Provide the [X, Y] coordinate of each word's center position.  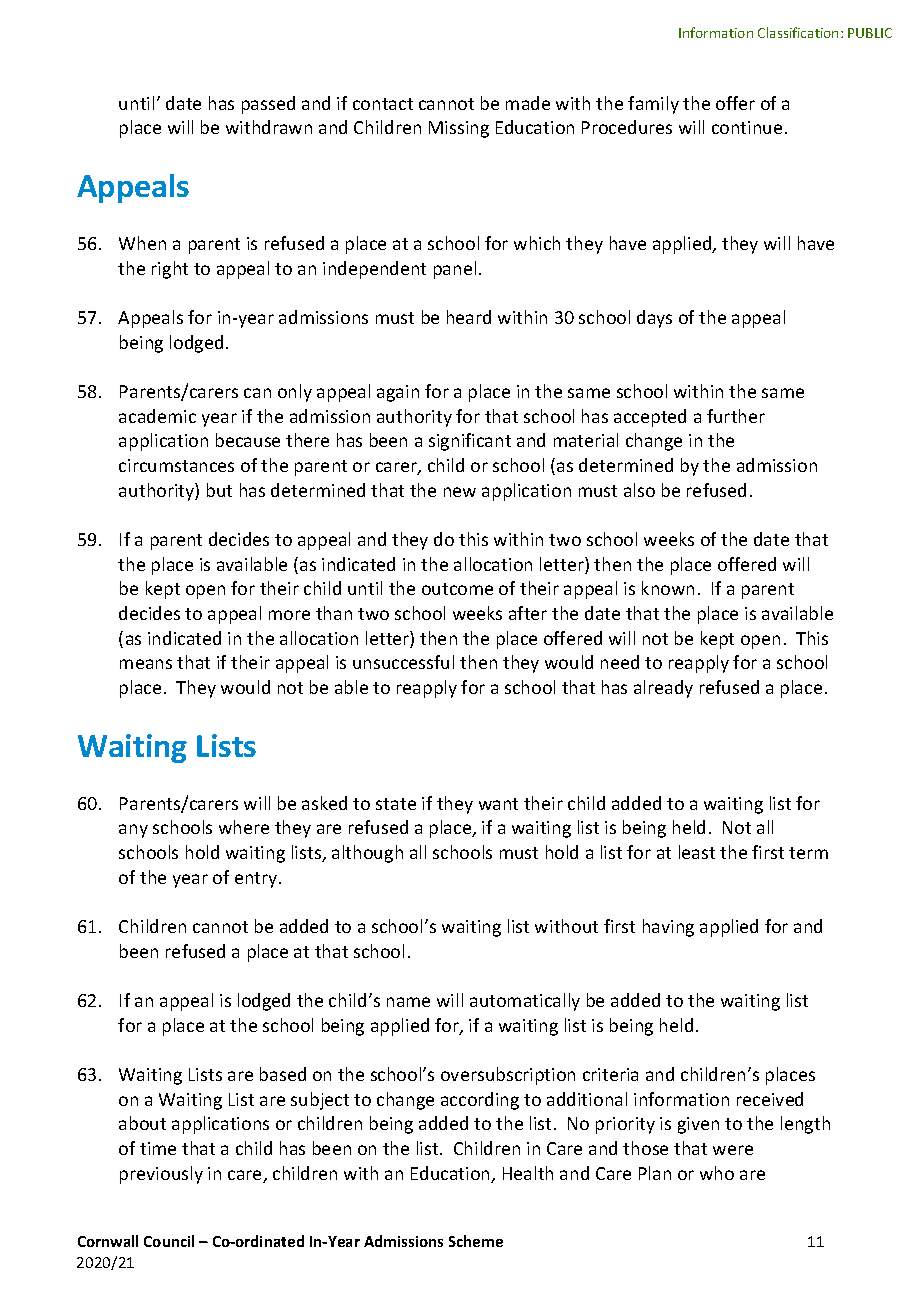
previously [161, 1175]
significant [470, 442]
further [736, 416]
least [697, 852]
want [498, 804]
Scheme [476, 1241]
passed [268, 105]
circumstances [176, 465]
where [244, 827]
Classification [798, 32]
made [528, 103]
